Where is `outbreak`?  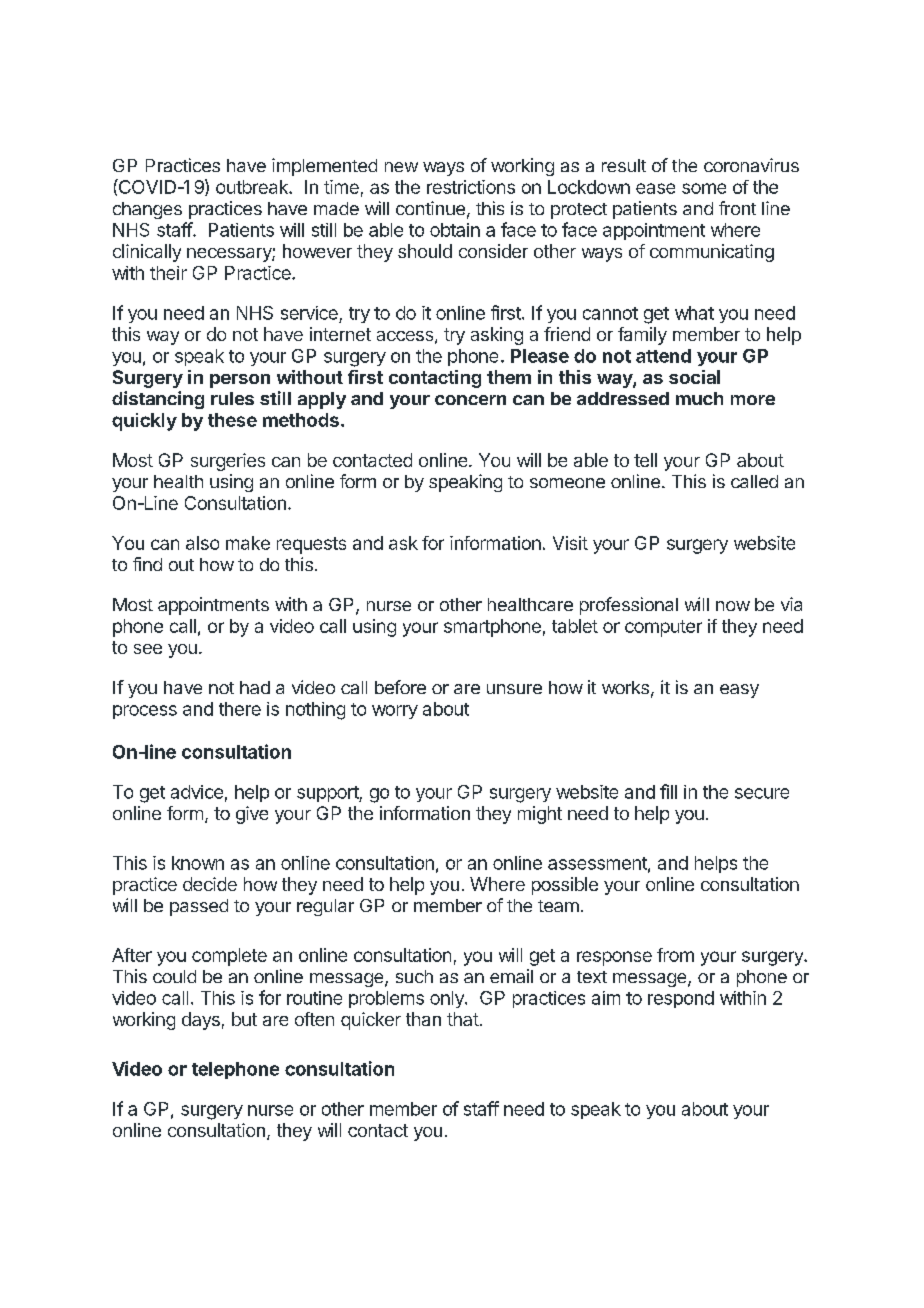
outbreak is located at coordinates (253, 187).
